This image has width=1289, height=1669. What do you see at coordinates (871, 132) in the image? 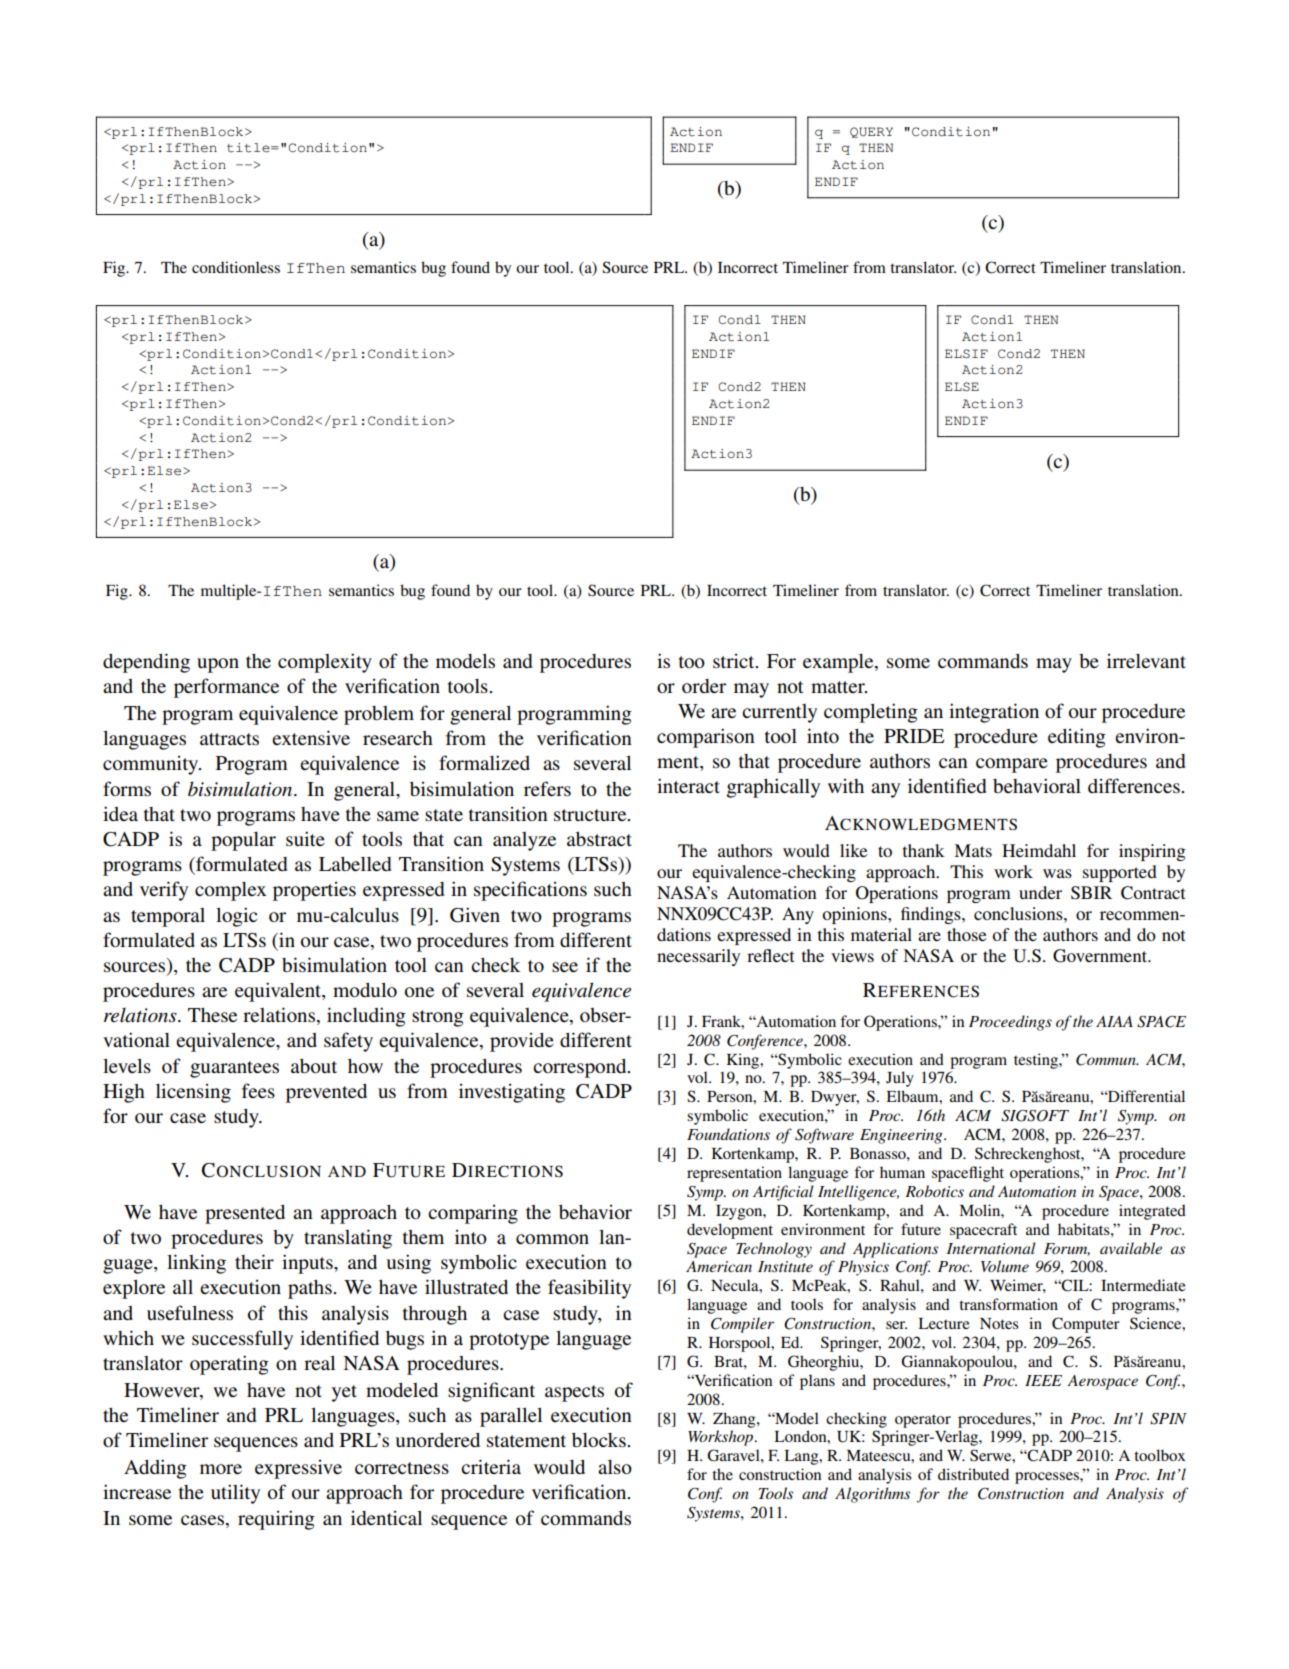
I see `QUERY` at bounding box center [871, 132].
